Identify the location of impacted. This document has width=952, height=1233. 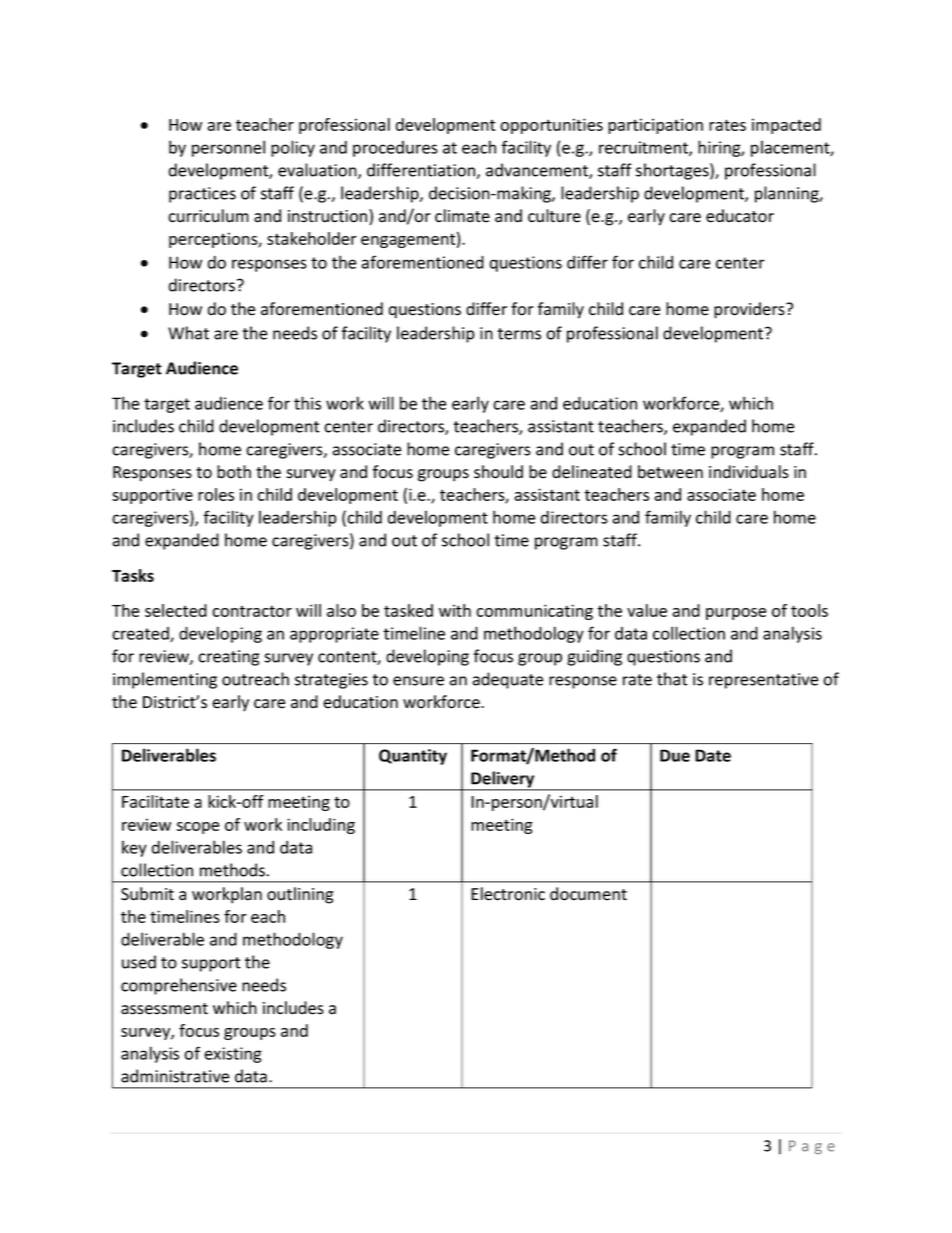
(786, 126).
